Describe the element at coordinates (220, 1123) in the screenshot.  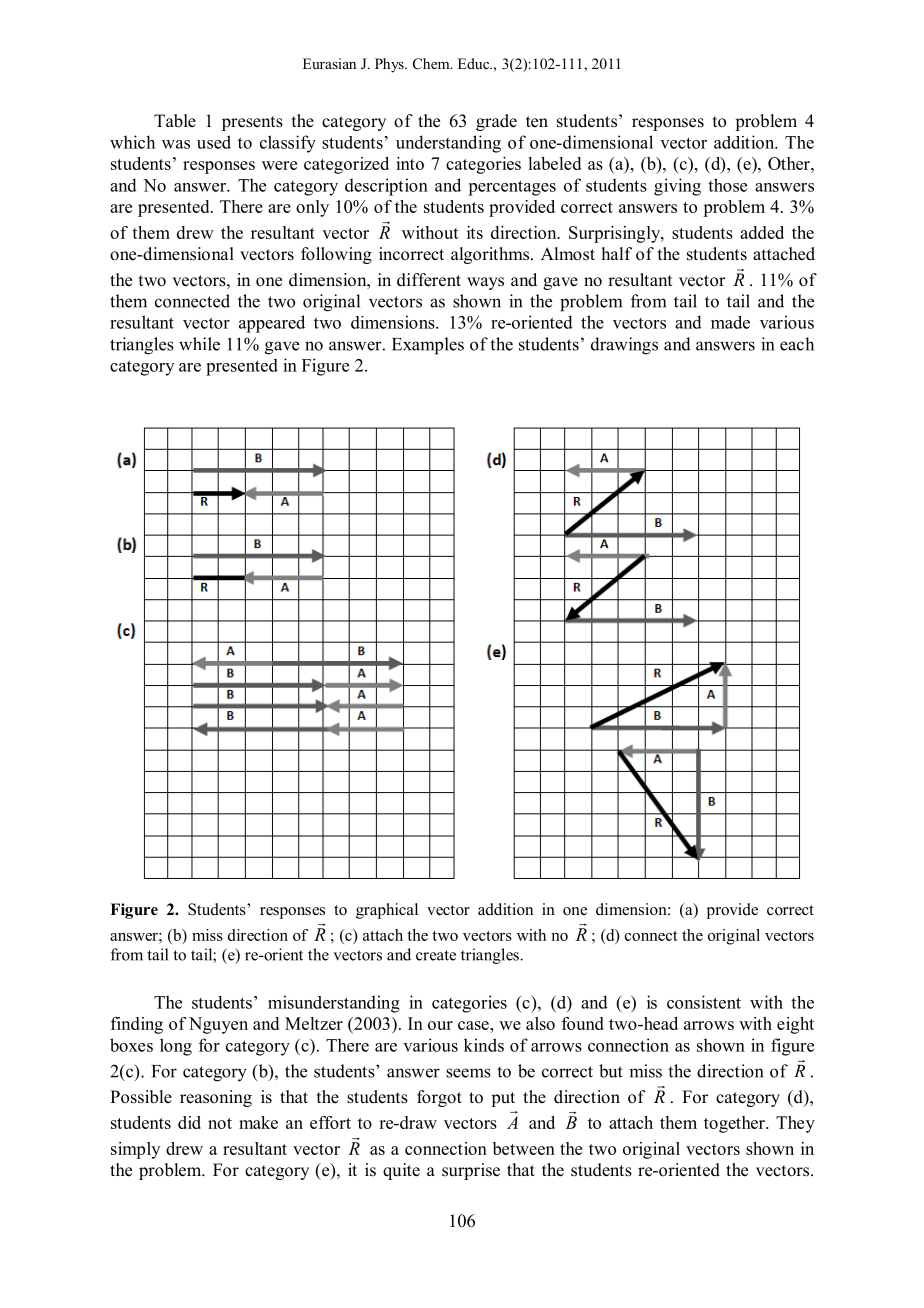
I see `not` at that location.
